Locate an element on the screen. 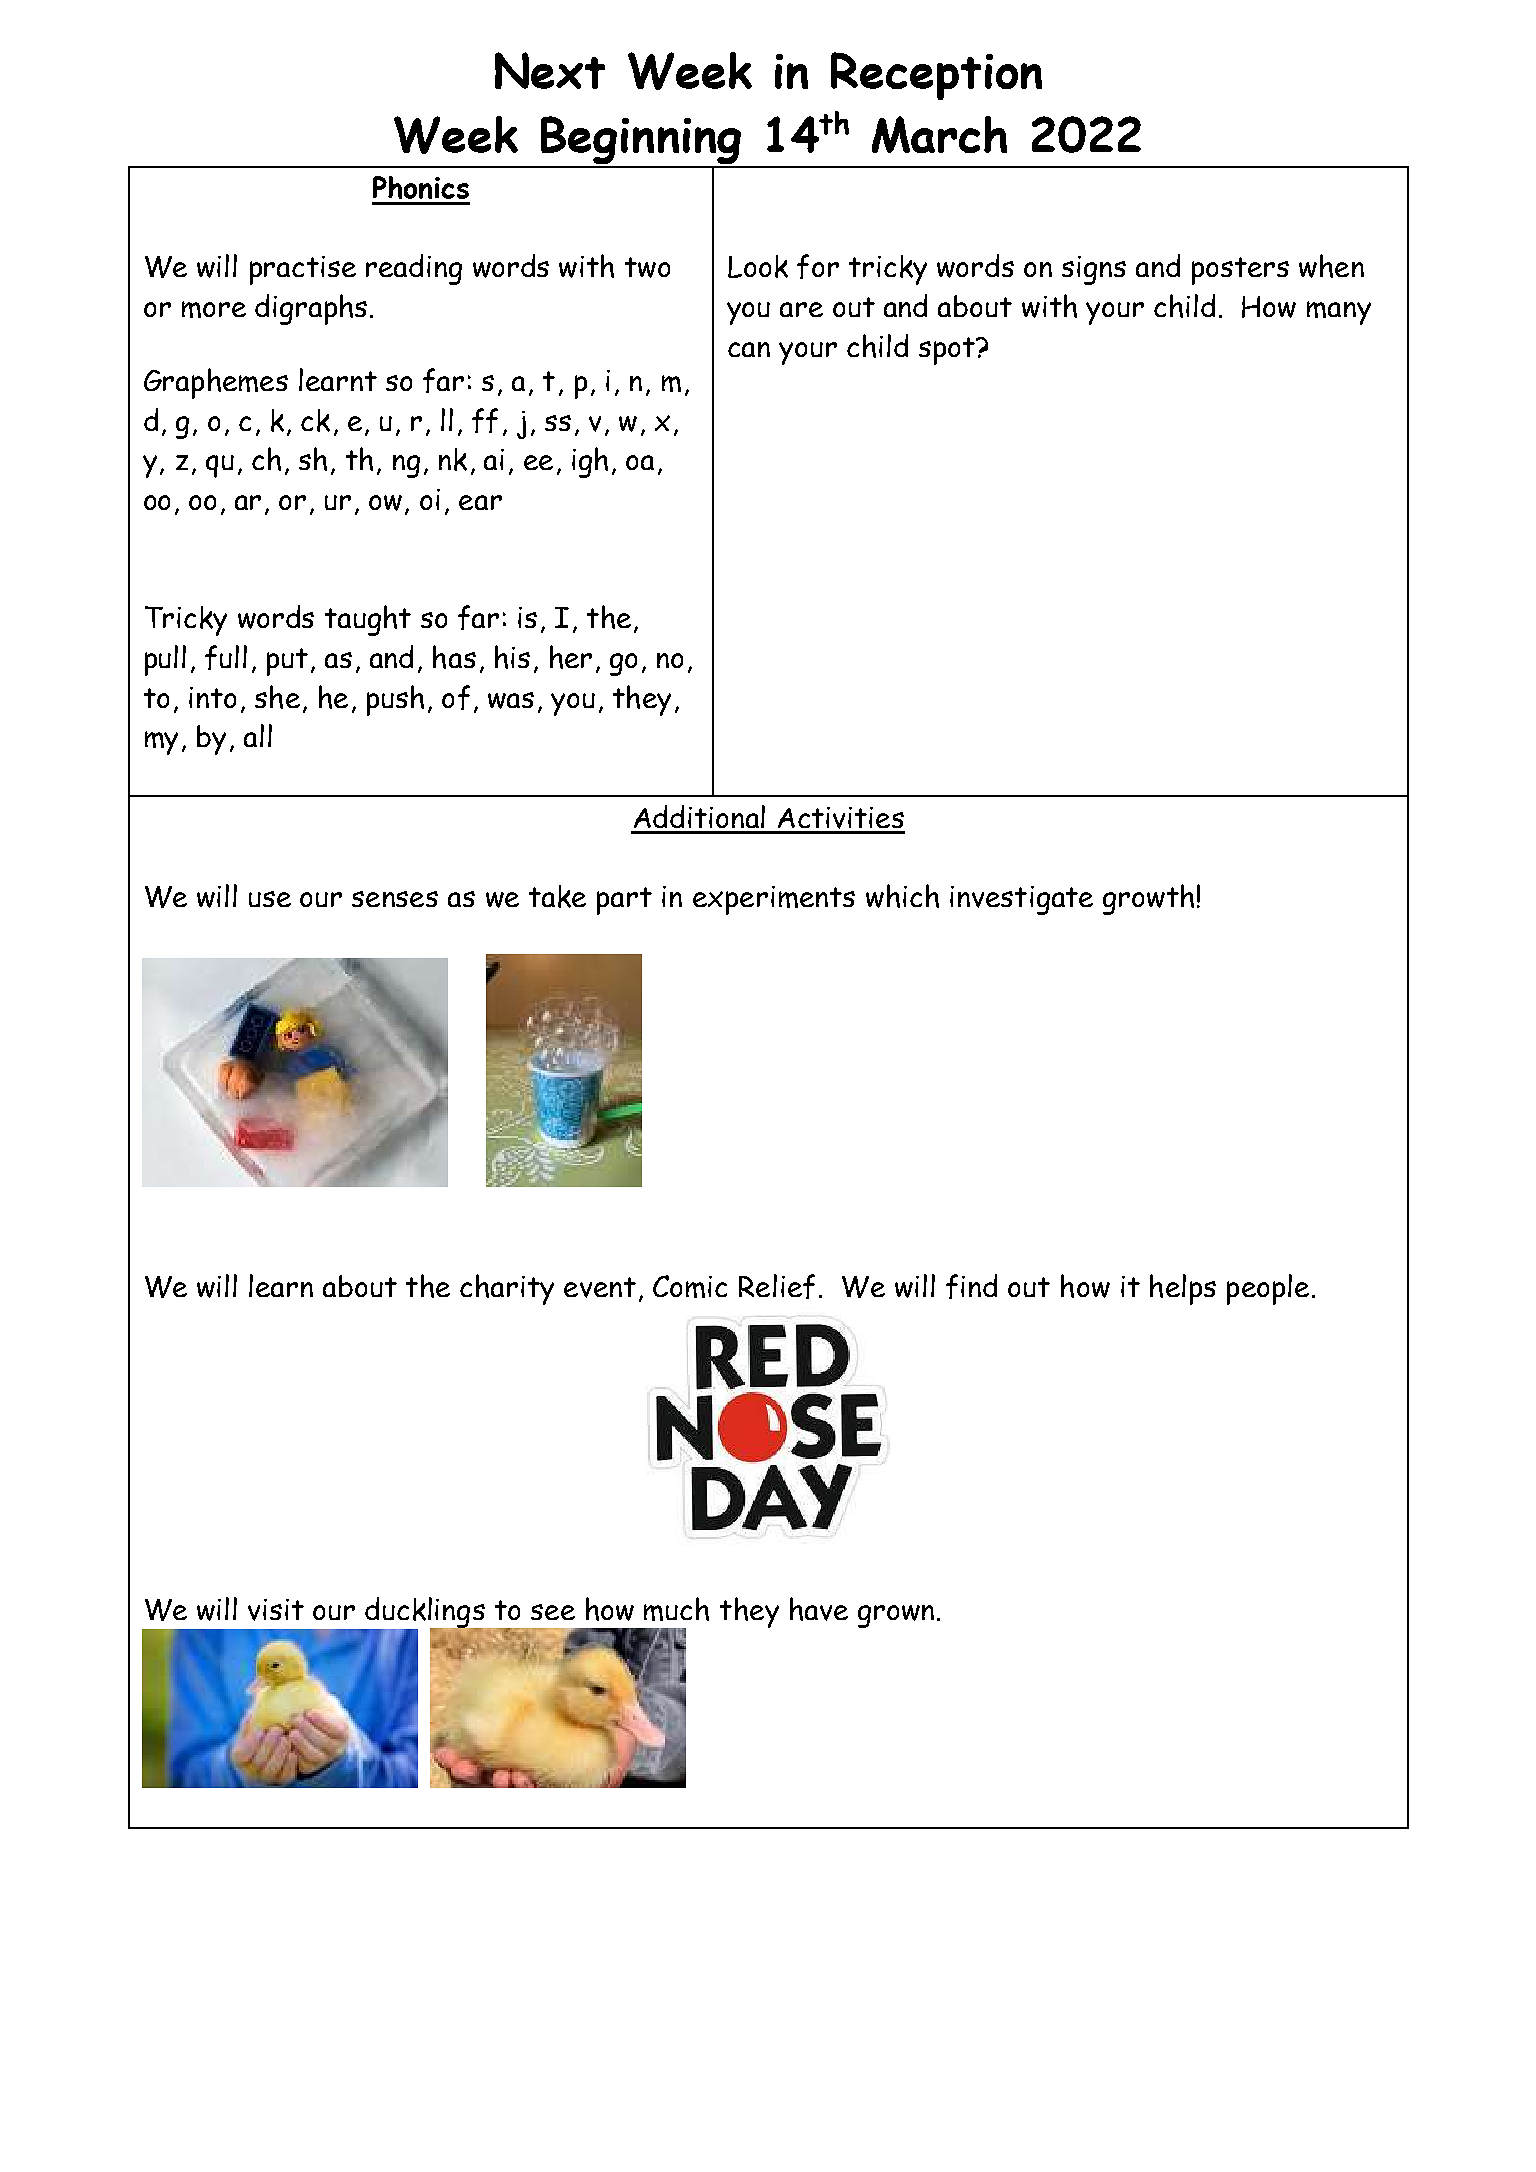 This screenshot has width=1536, height=2172. many is located at coordinates (1339, 313).
